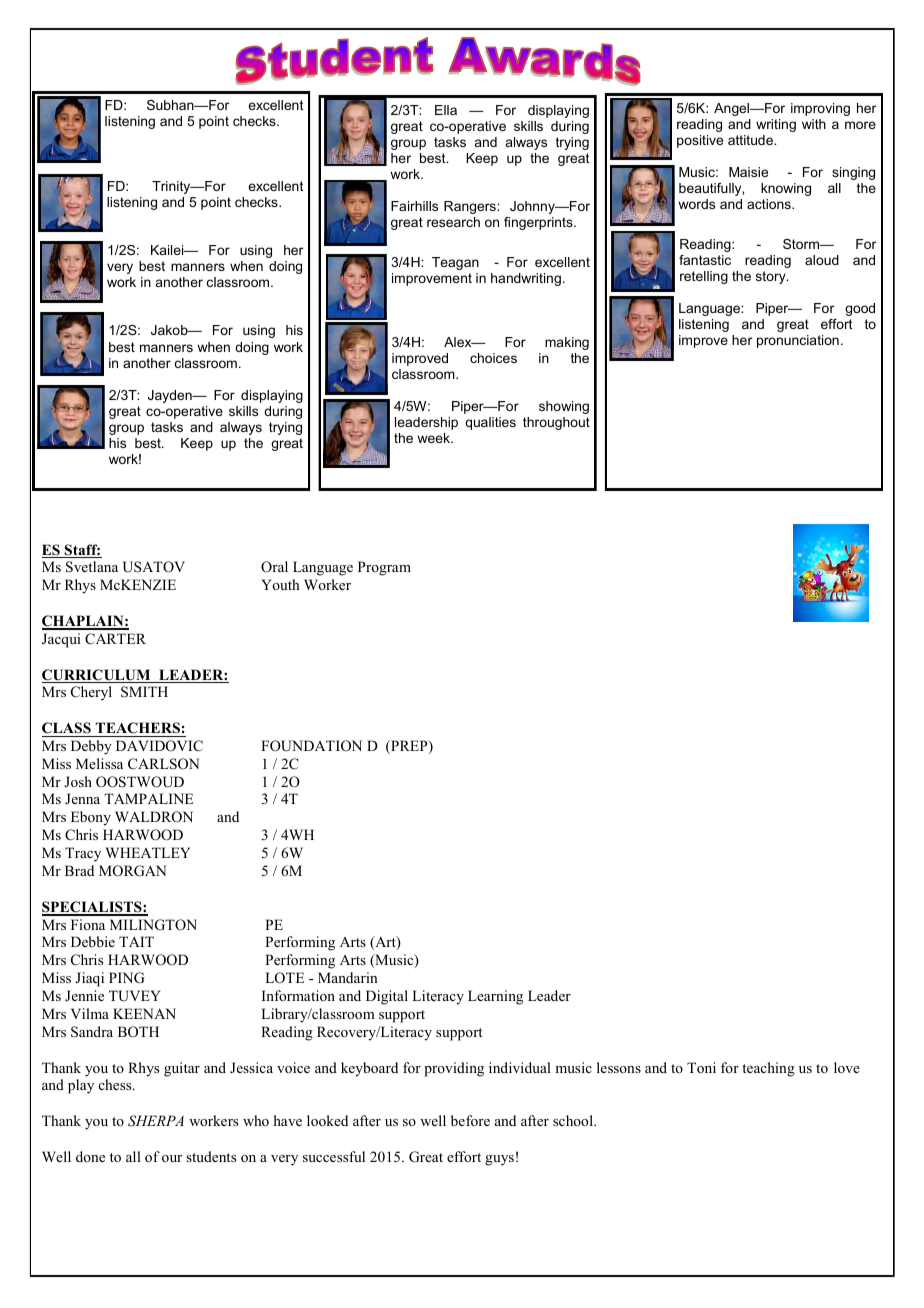  Describe the element at coordinates (556, 423) in the screenshot. I see `throughout` at that location.
